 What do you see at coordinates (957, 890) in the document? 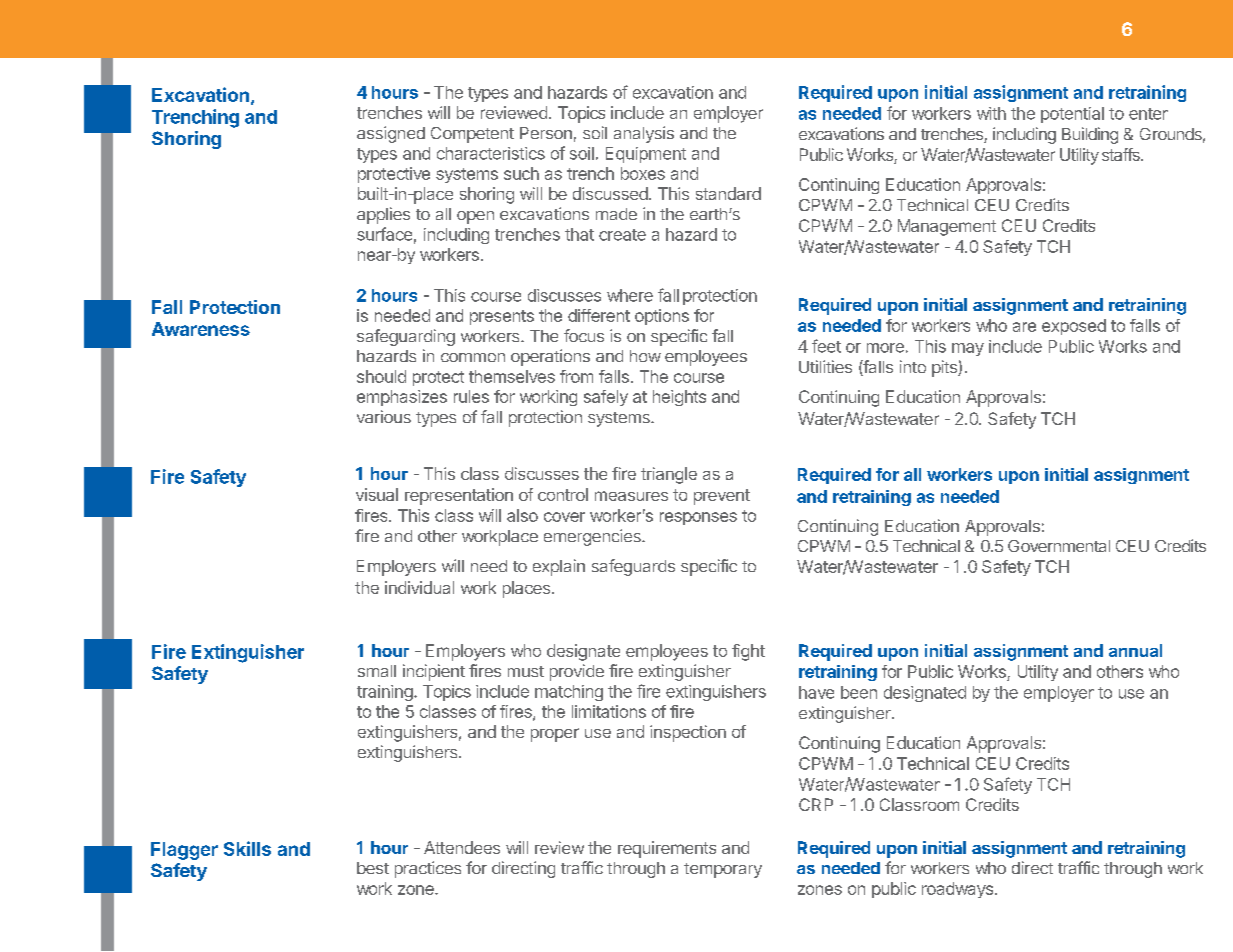
I see `roadways` at bounding box center [957, 890].
